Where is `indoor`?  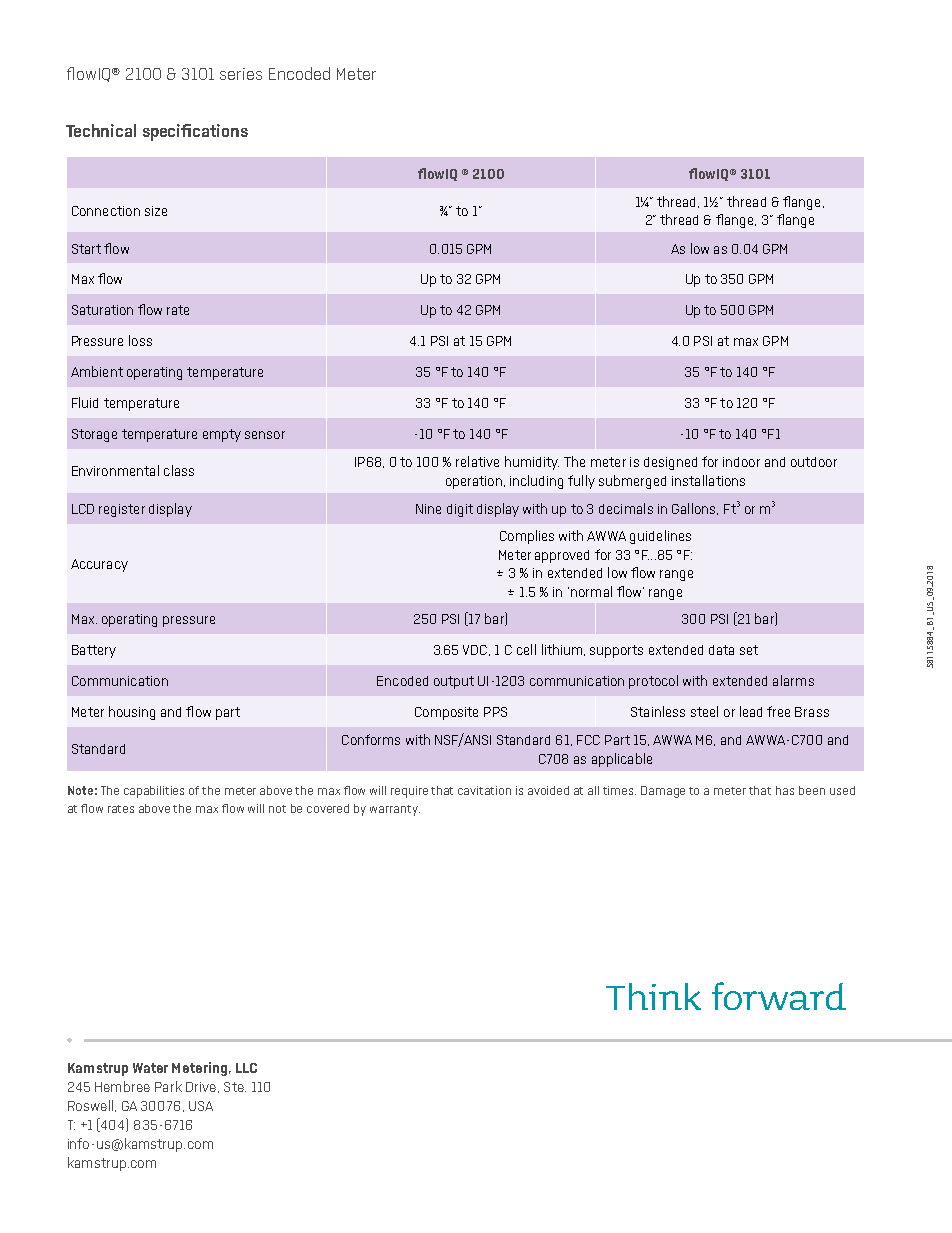
indoor is located at coordinates (741, 462).
